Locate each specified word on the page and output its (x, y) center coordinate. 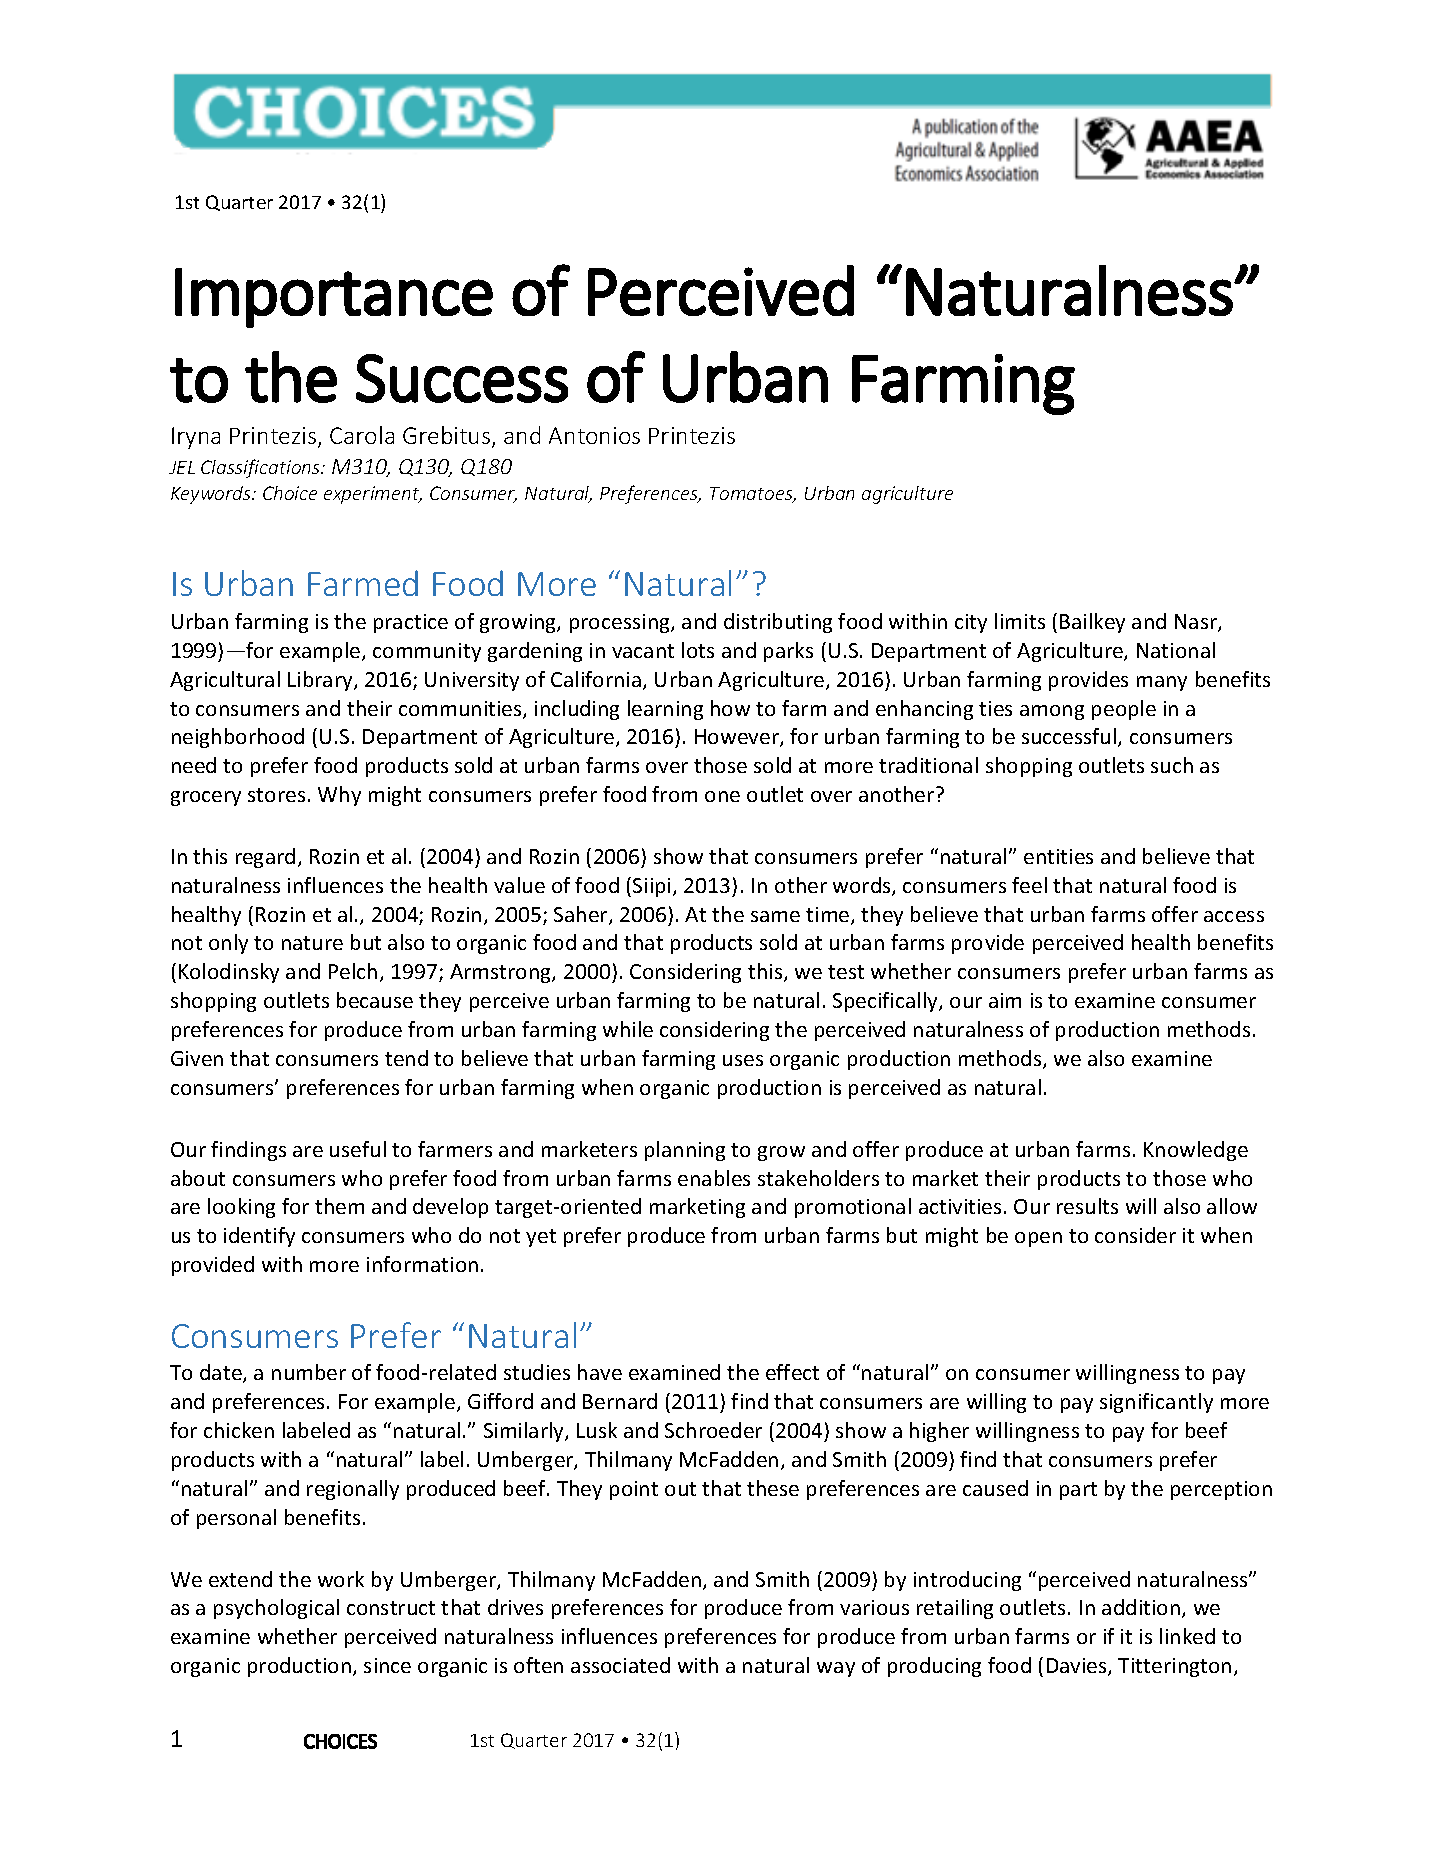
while (628, 1029)
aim (1005, 1000)
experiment (373, 495)
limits (1020, 621)
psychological (276, 1609)
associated (620, 1665)
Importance (334, 298)
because (375, 1000)
